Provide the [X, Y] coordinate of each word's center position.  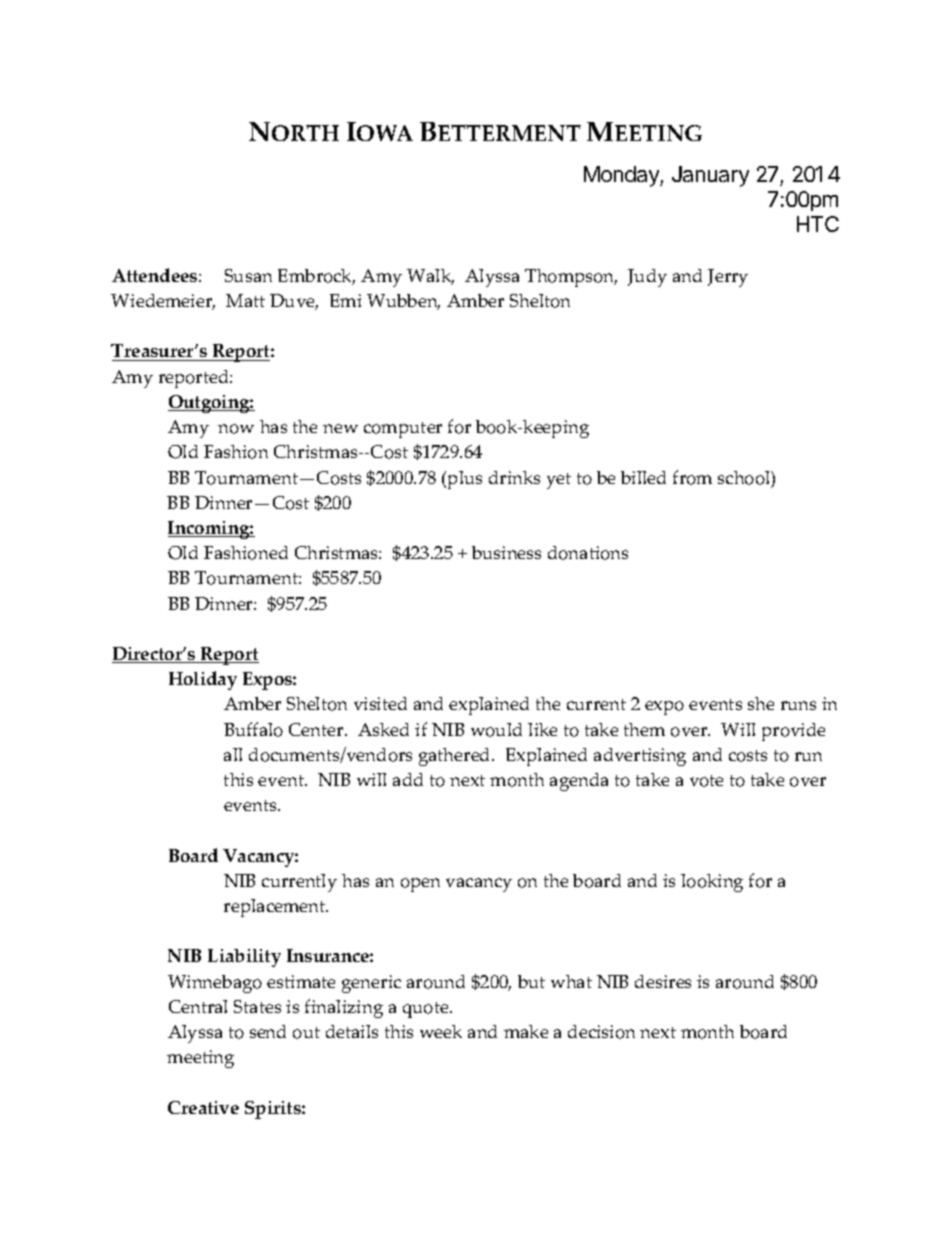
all [233, 754]
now [236, 429]
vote [706, 781]
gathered [456, 757]
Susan [248, 275]
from [692, 477]
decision [601, 1032]
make [526, 1031]
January [710, 176]
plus [465, 480]
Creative [203, 1107]
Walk [430, 277]
